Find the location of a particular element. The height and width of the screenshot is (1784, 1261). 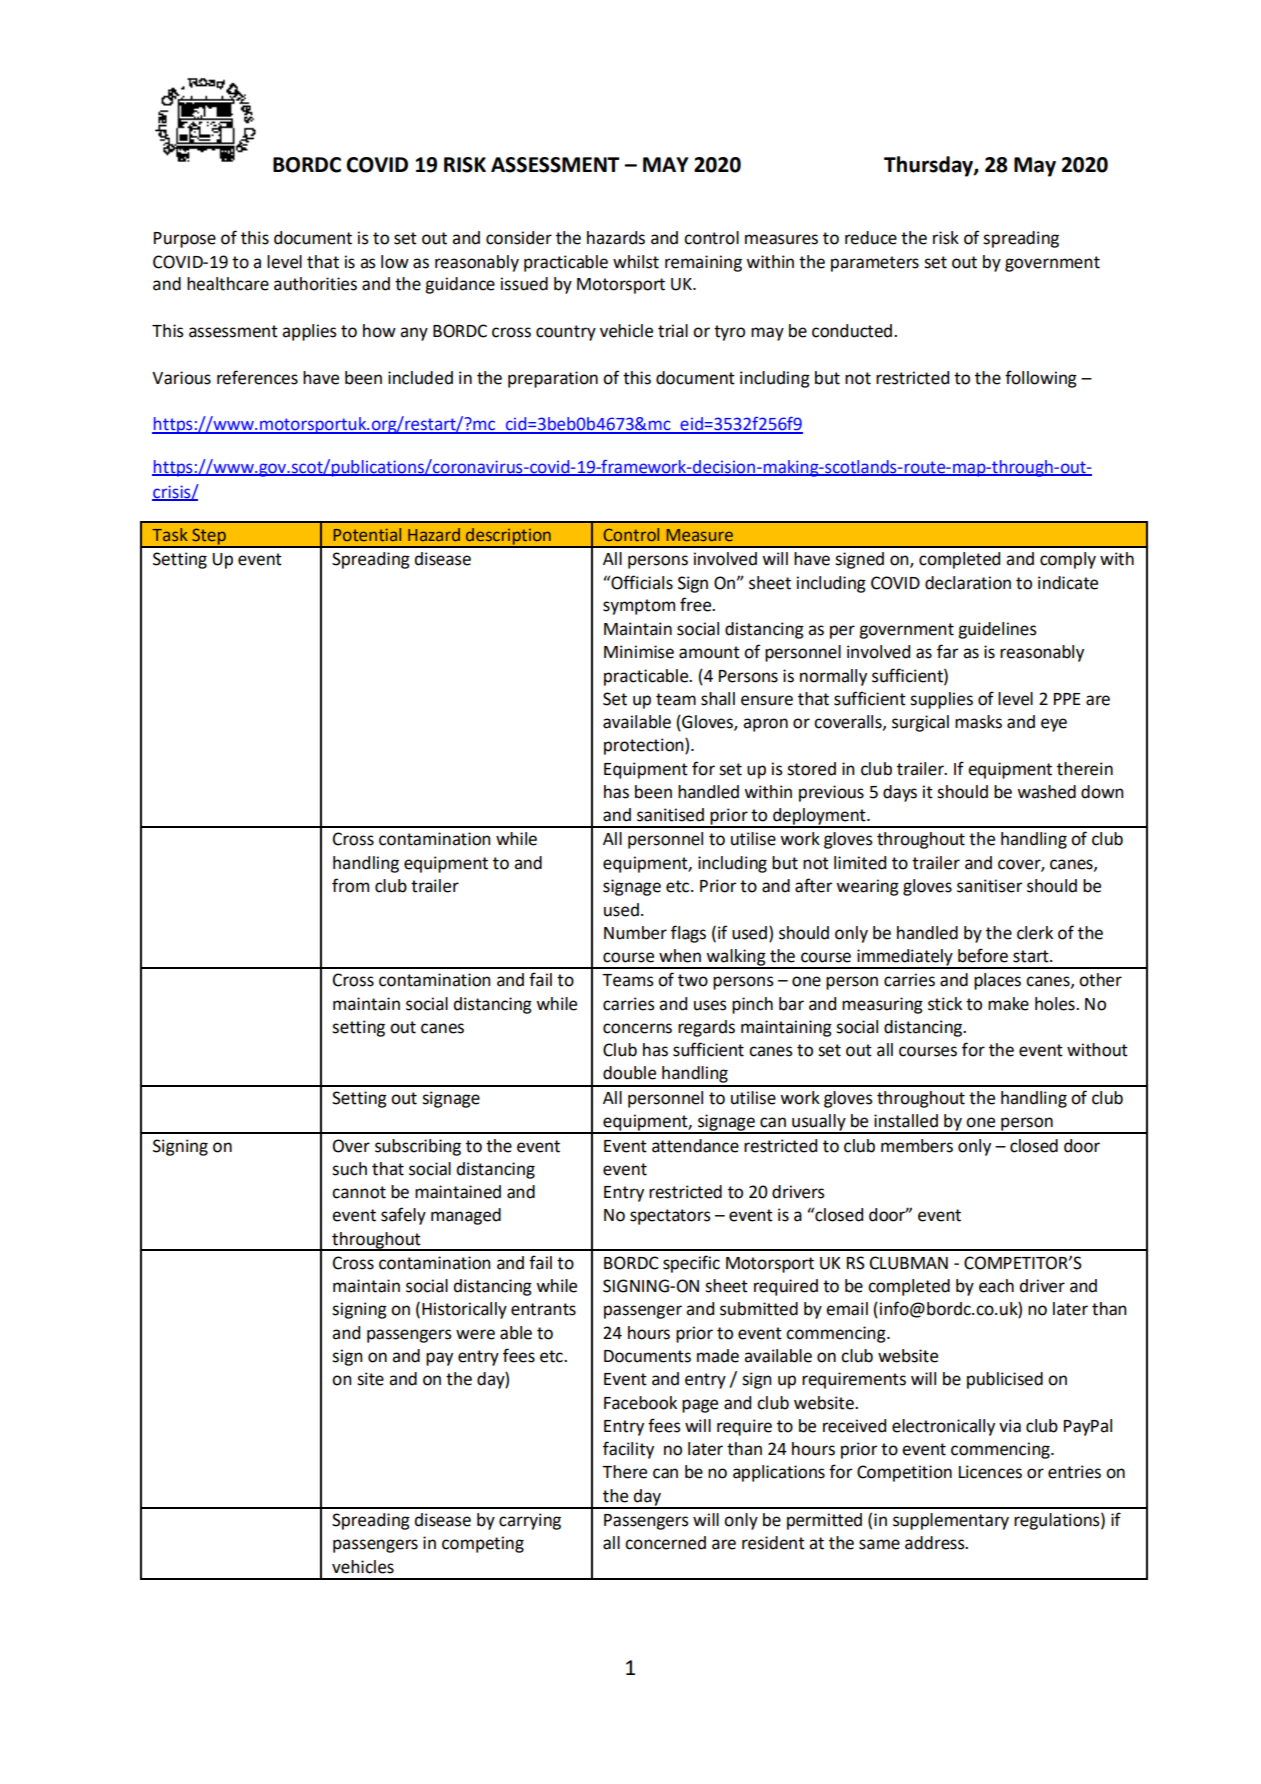

whilst is located at coordinates (636, 262).
